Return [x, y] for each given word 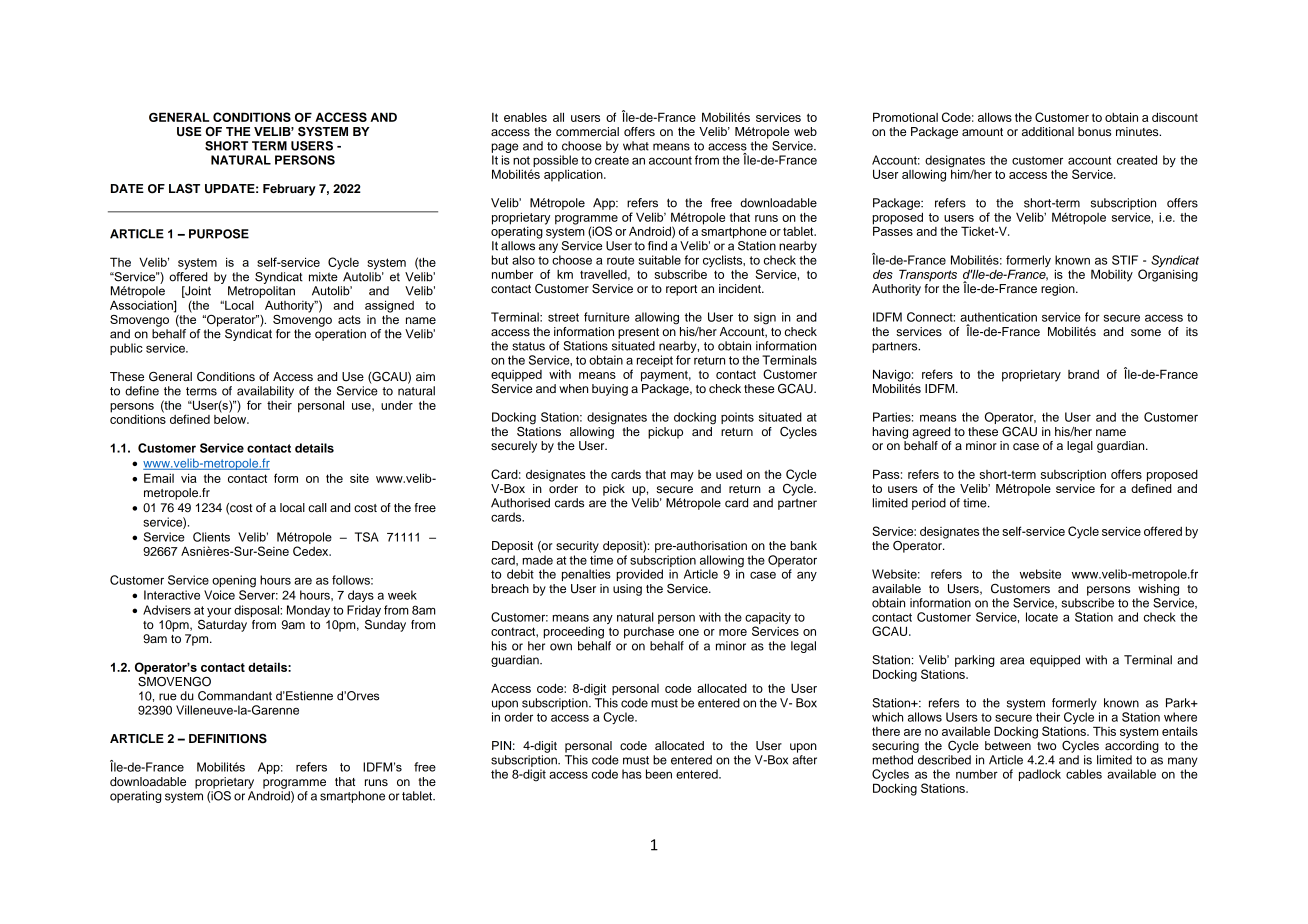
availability [265, 392]
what [636, 146]
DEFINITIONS [228, 738]
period [929, 504]
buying [610, 390]
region [1059, 290]
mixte [323, 277]
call [317, 507]
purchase [649, 633]
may [682, 477]
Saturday [222, 626]
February [289, 190]
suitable [660, 260]
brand [1083, 374]
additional [1048, 131]
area [1012, 661]
